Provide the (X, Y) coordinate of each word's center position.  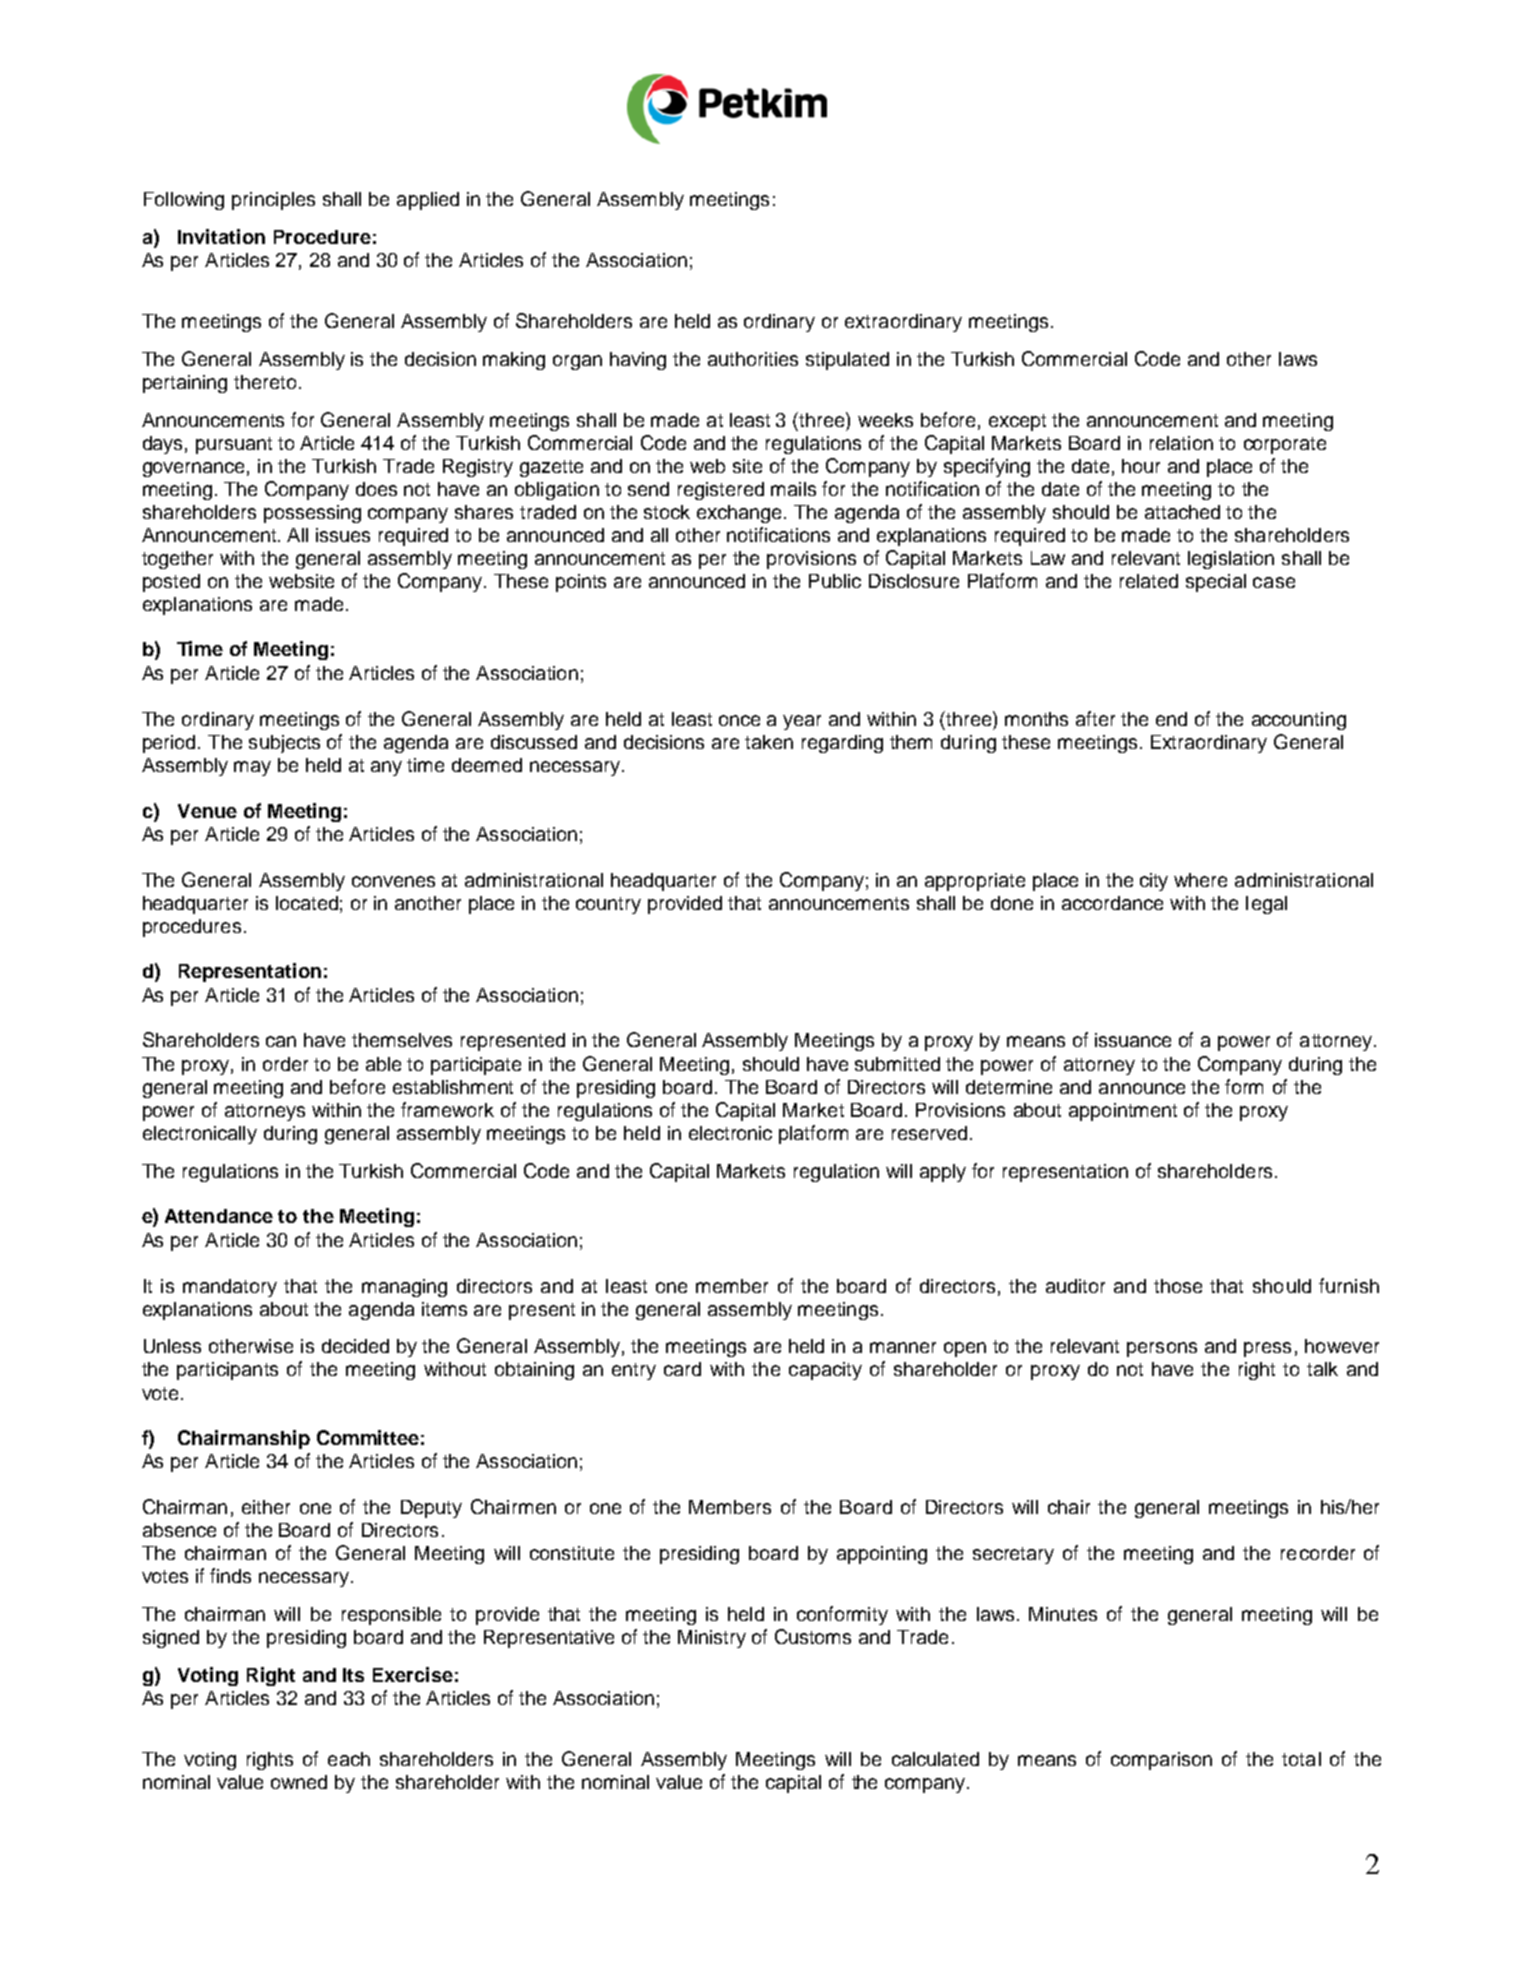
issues (343, 535)
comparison (1161, 1761)
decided (355, 1346)
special (1216, 583)
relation (1181, 443)
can (281, 1041)
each (349, 1759)
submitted (897, 1064)
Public (835, 581)
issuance (1133, 1040)
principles (273, 201)
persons (1162, 1349)
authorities (753, 359)
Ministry (712, 1639)
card (682, 1369)
